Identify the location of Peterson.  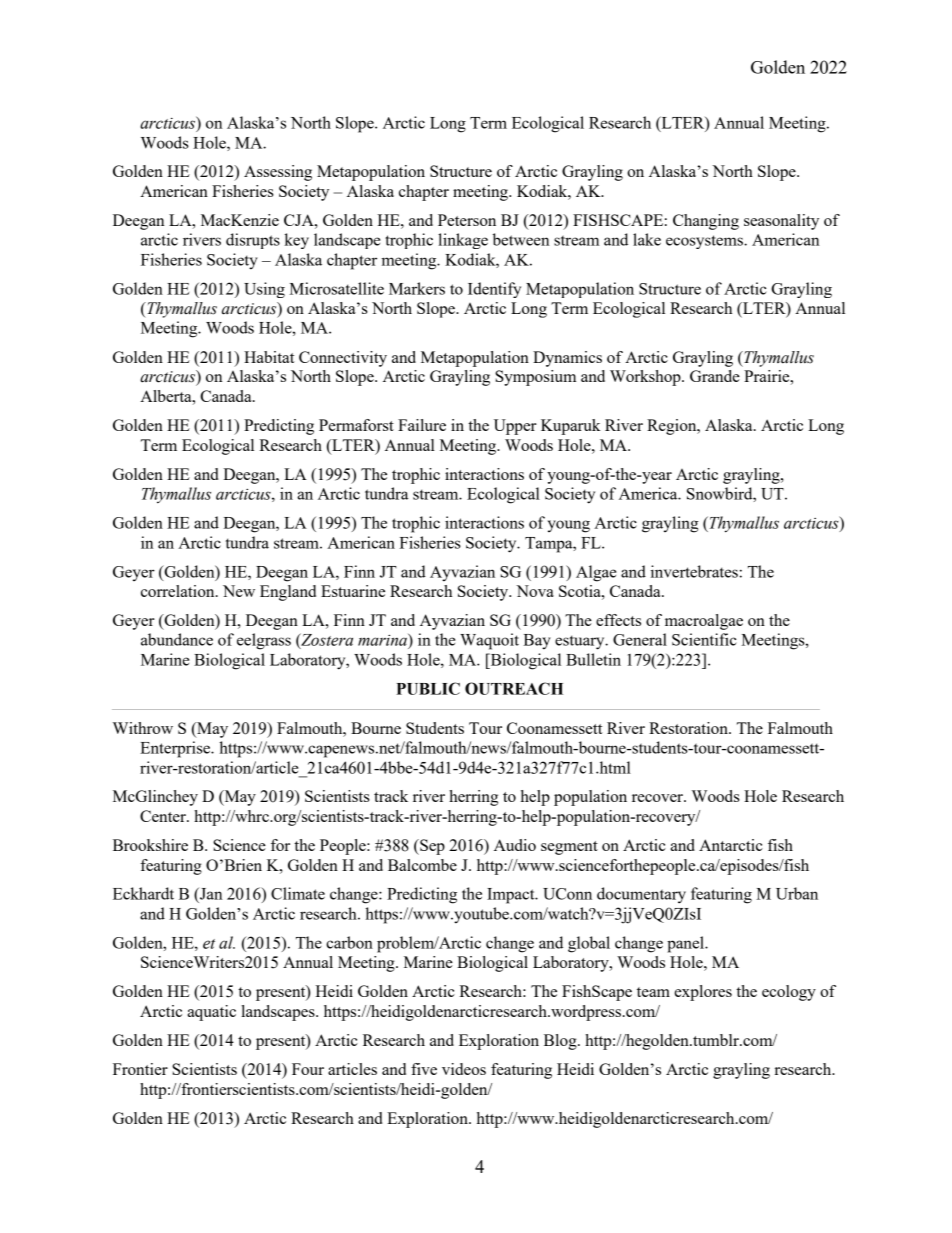
(467, 220).
